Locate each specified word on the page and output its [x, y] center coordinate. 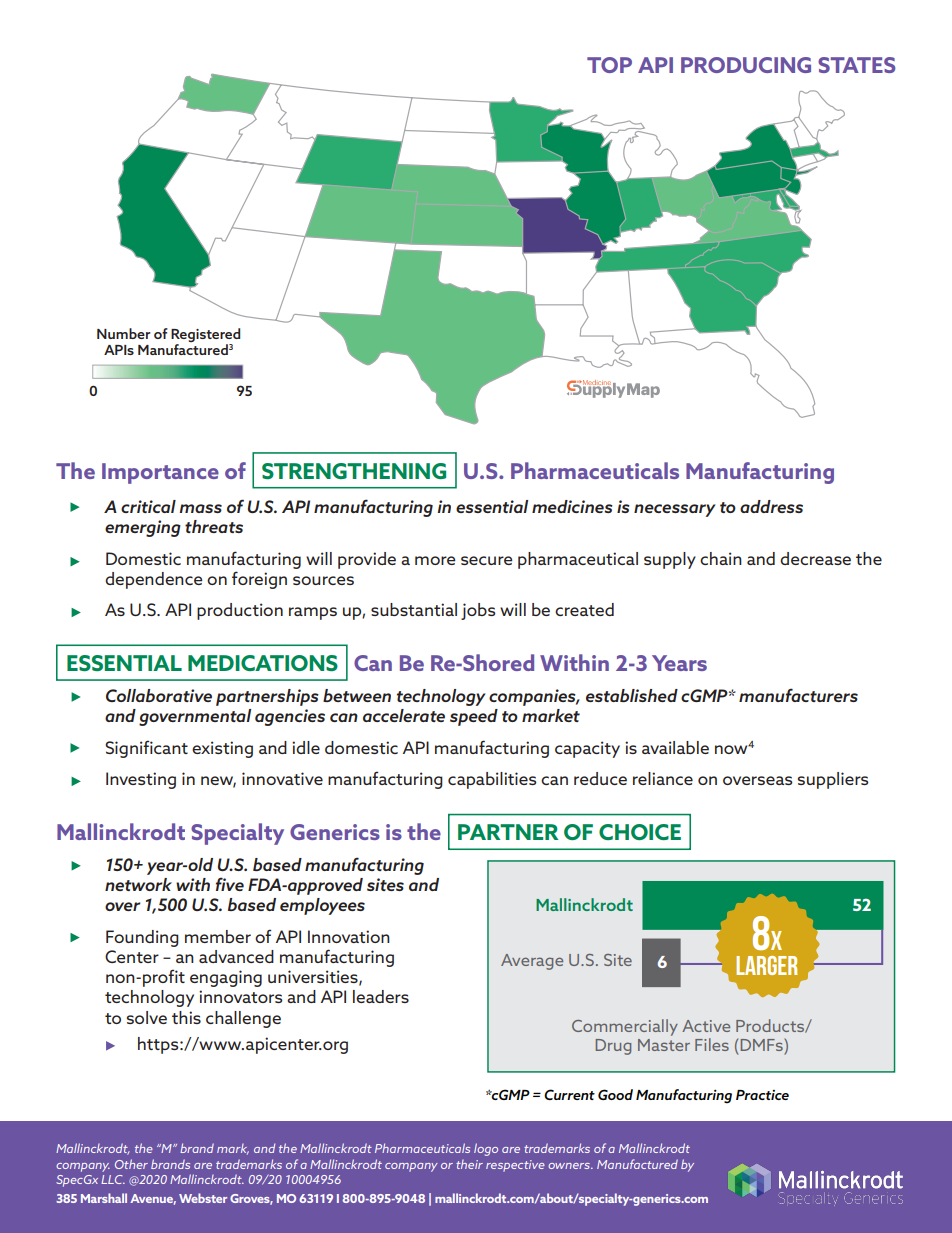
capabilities [492, 780]
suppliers [833, 780]
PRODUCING [746, 65]
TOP [609, 65]
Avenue [153, 1199]
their [469, 1164]
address [771, 506]
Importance [160, 473]
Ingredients [353, 122]
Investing [141, 780]
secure [487, 560]
